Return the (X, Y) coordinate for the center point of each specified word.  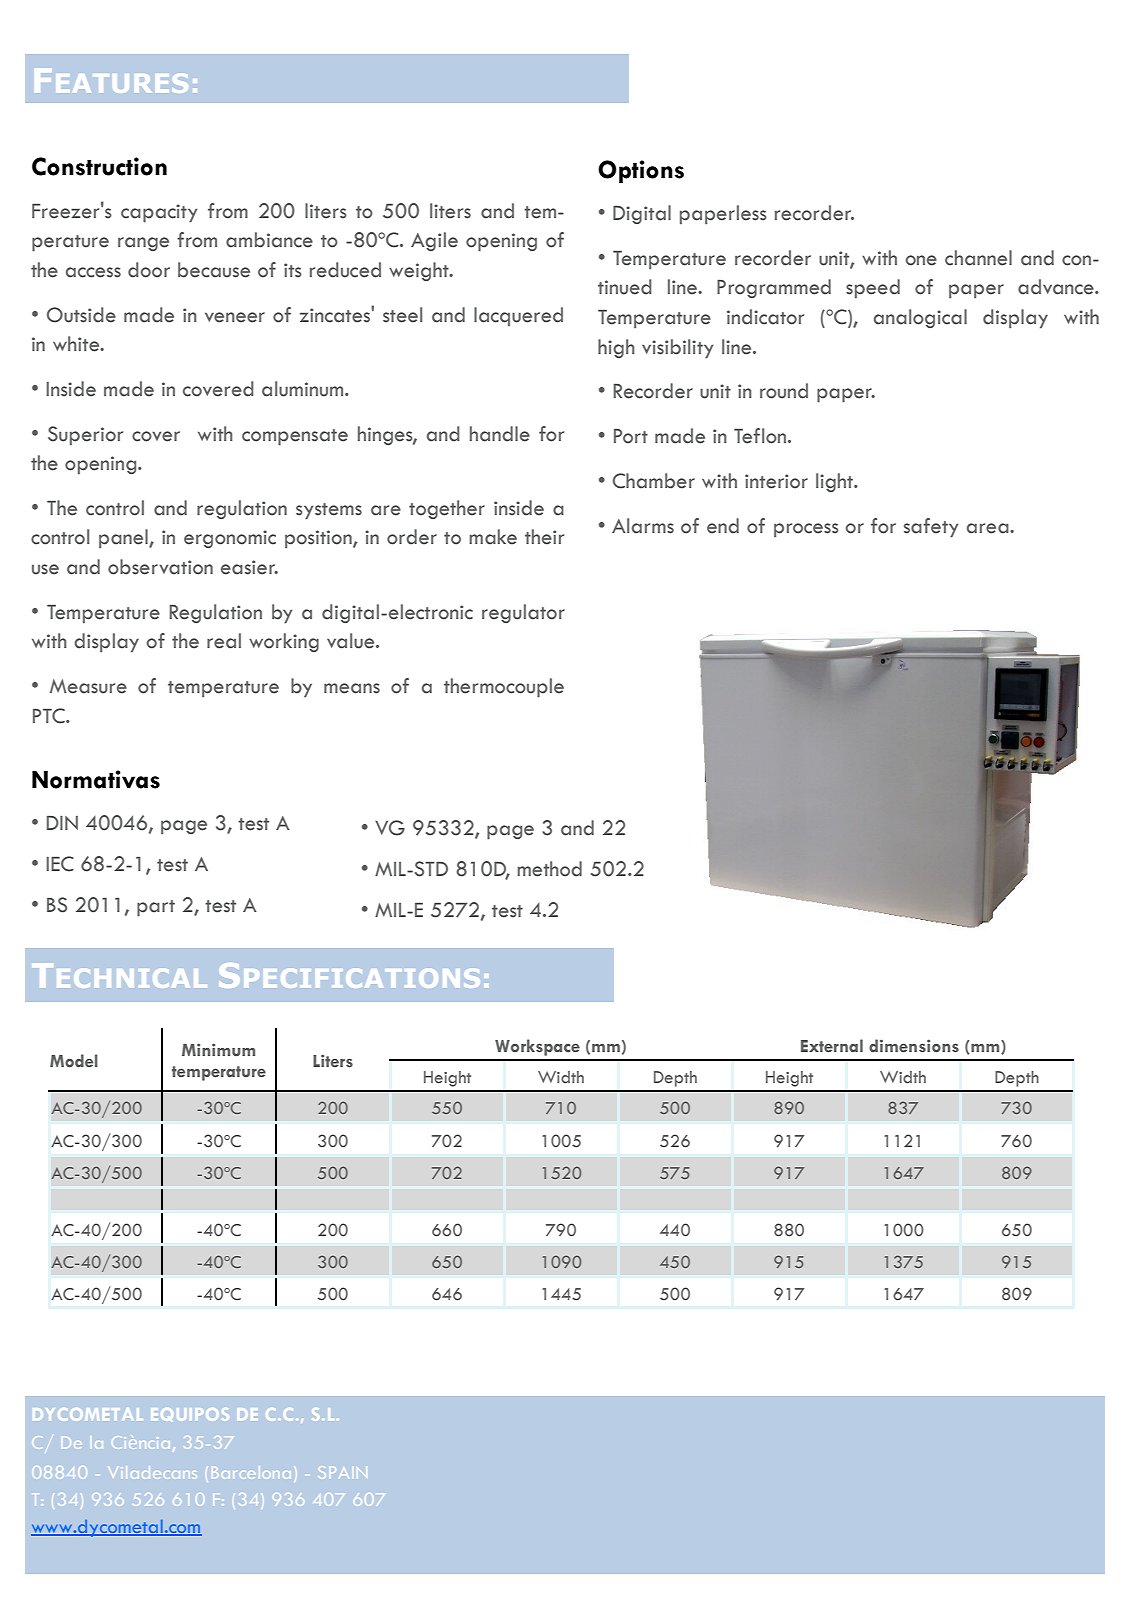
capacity (159, 213)
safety (931, 528)
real (224, 641)
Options (641, 171)
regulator (523, 613)
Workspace (537, 1047)
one (921, 260)
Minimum (218, 1050)
